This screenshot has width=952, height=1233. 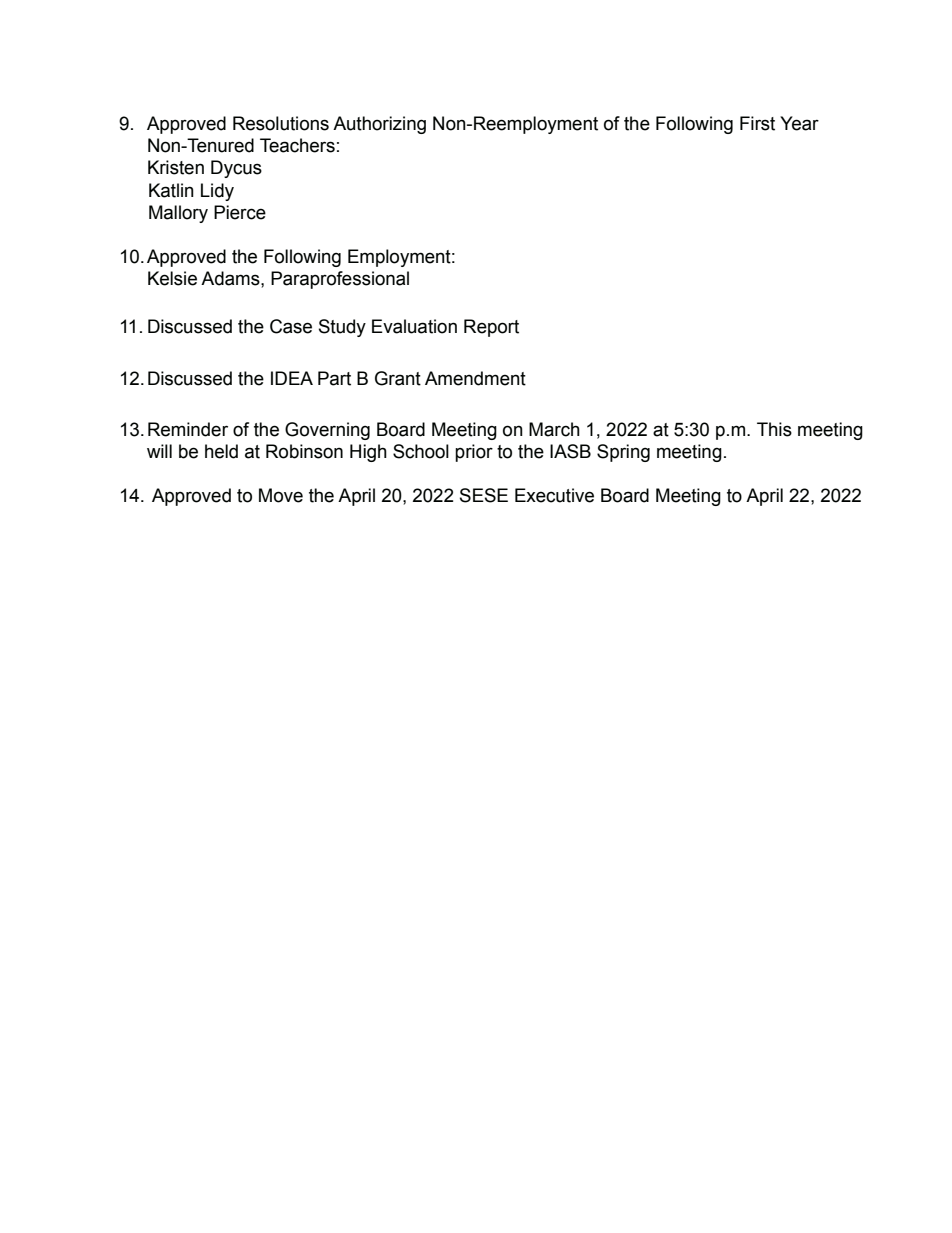 I want to click on Evaluation, so click(x=414, y=326).
